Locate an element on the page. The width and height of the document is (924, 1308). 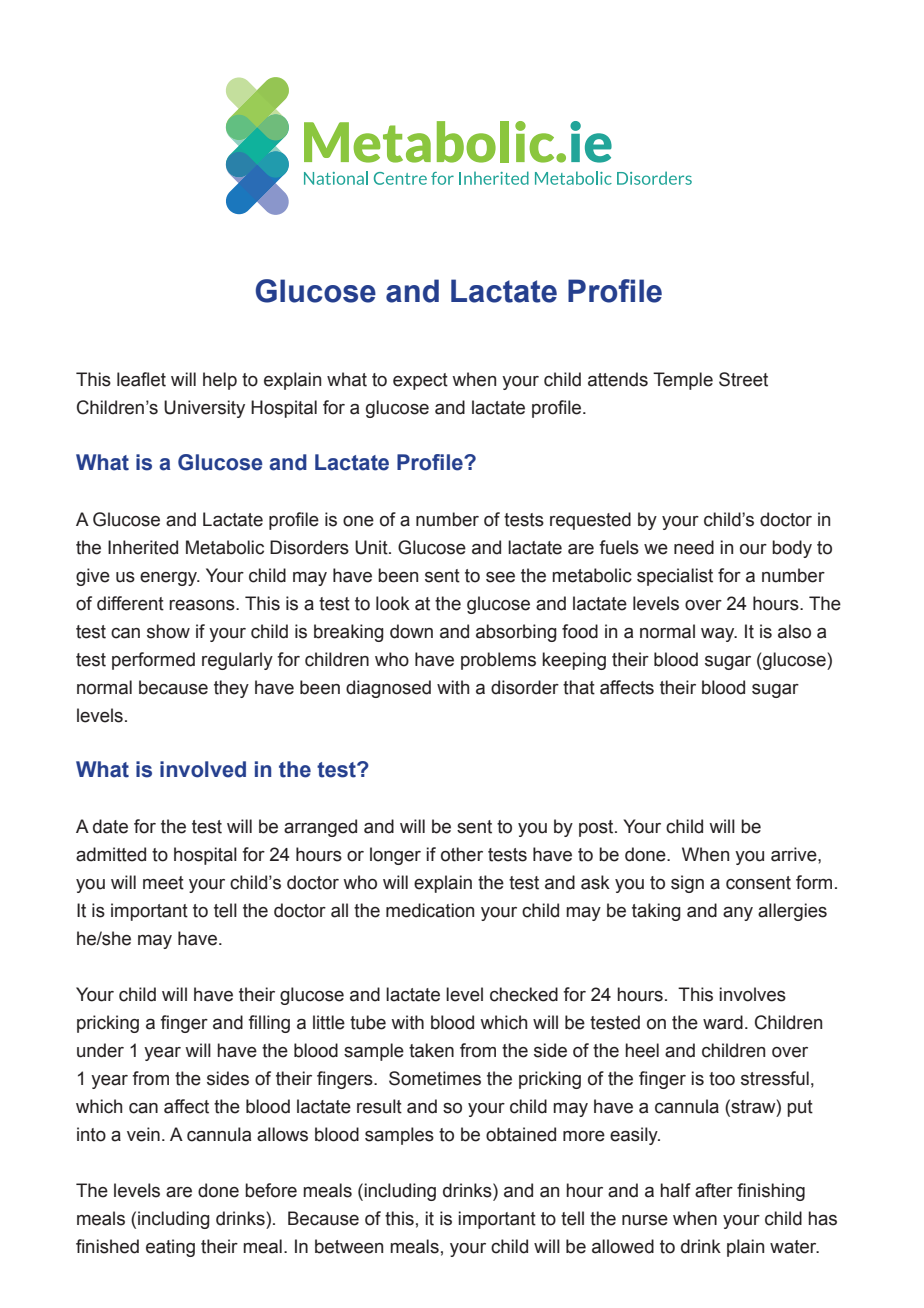
energy is located at coordinates (169, 579).
